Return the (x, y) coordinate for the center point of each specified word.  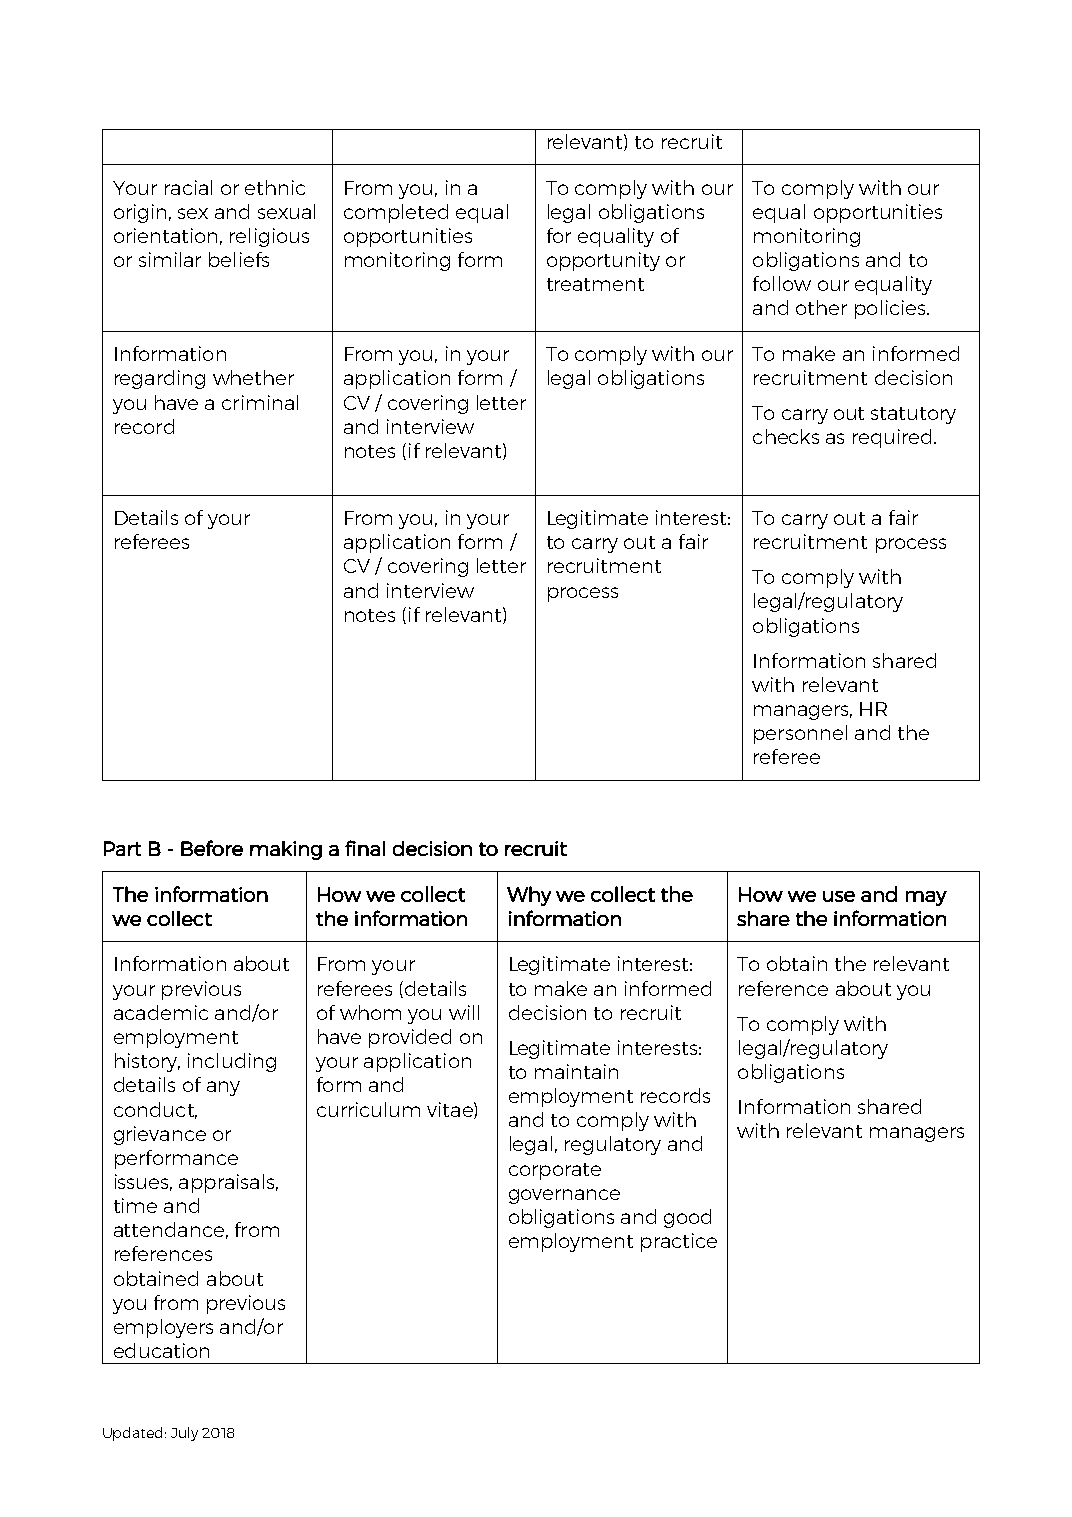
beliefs (239, 259)
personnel (800, 734)
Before (212, 848)
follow (782, 283)
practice (679, 1242)
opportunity (603, 261)
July (184, 1434)
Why (529, 896)
